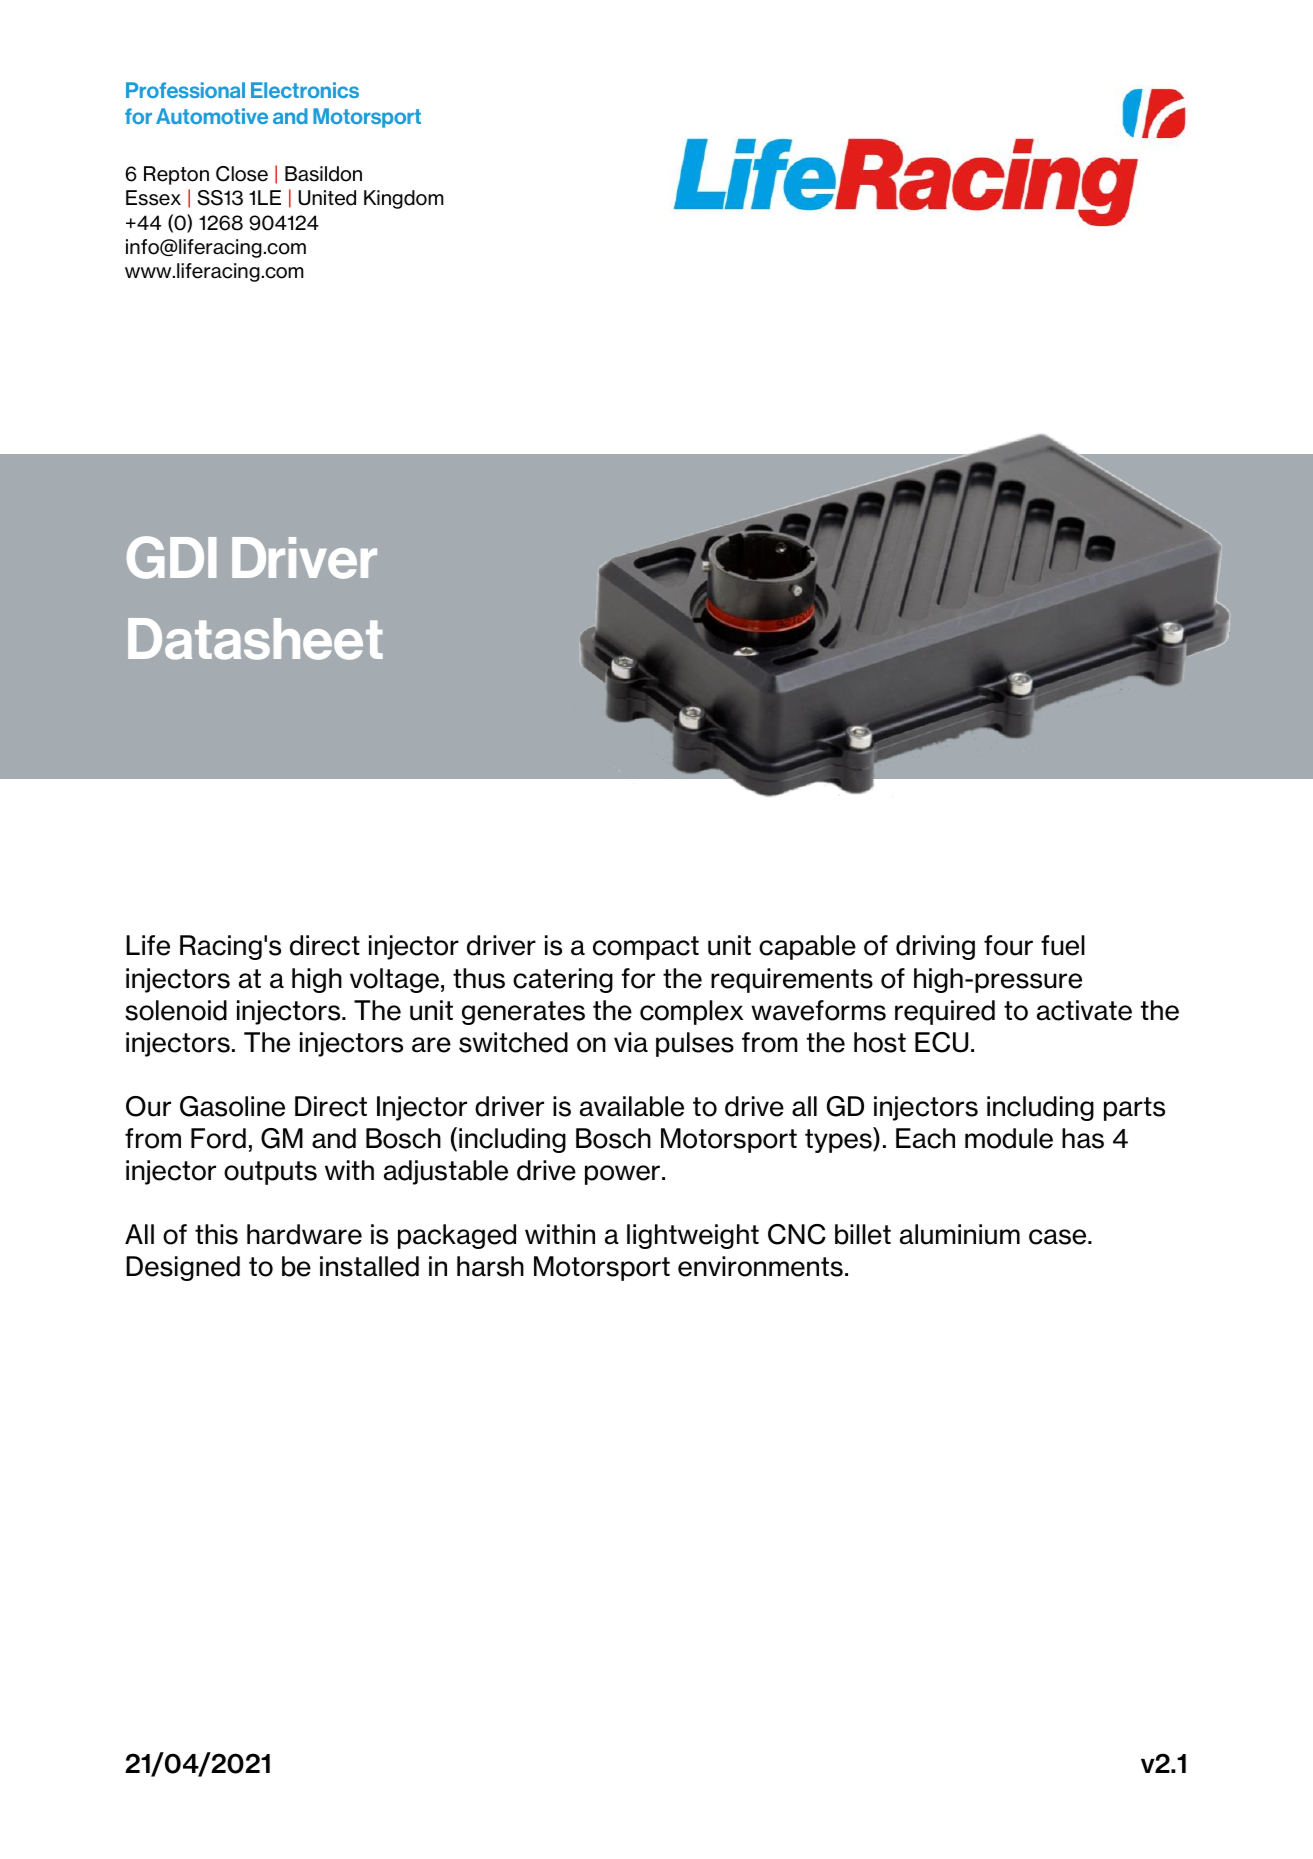  Describe the element at coordinates (646, 948) in the screenshot. I see `compact` at that location.
